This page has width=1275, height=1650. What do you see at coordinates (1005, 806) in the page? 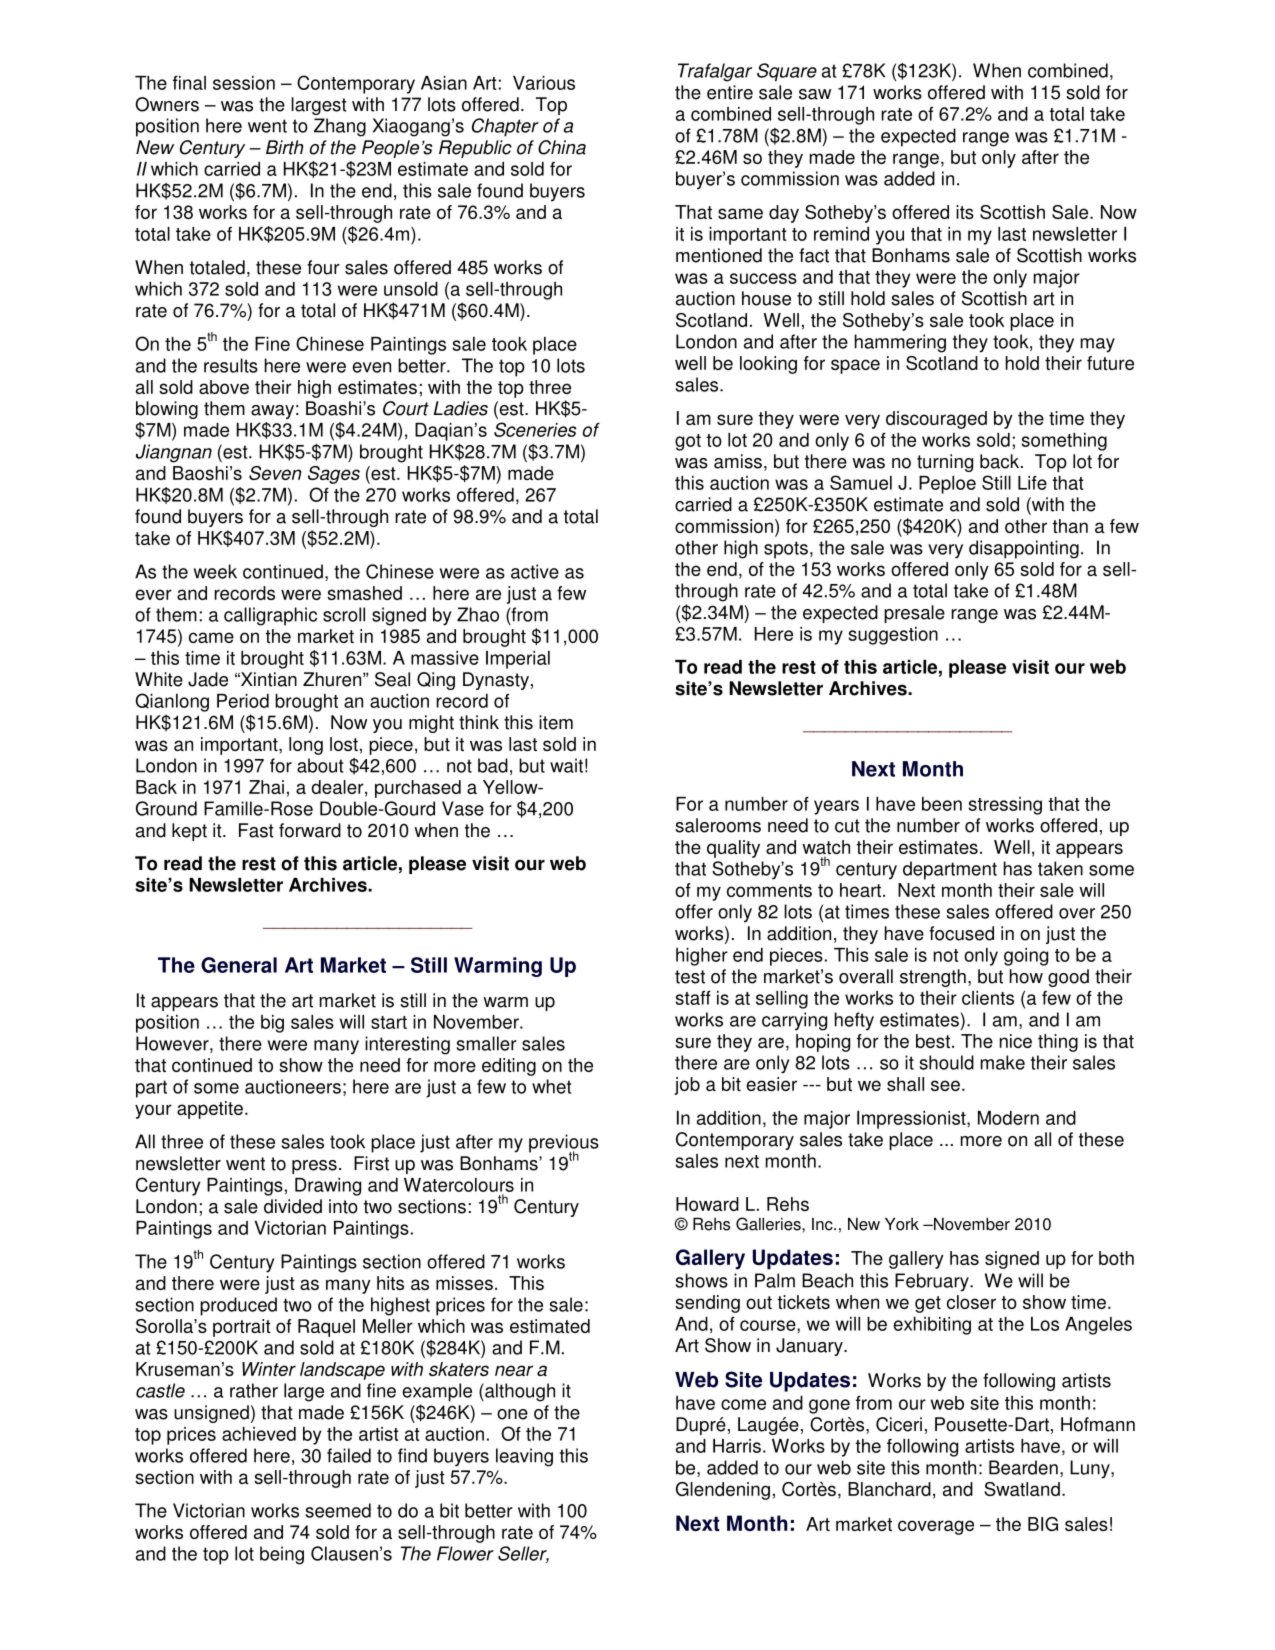
I see `stressing` at bounding box center [1005, 806].
